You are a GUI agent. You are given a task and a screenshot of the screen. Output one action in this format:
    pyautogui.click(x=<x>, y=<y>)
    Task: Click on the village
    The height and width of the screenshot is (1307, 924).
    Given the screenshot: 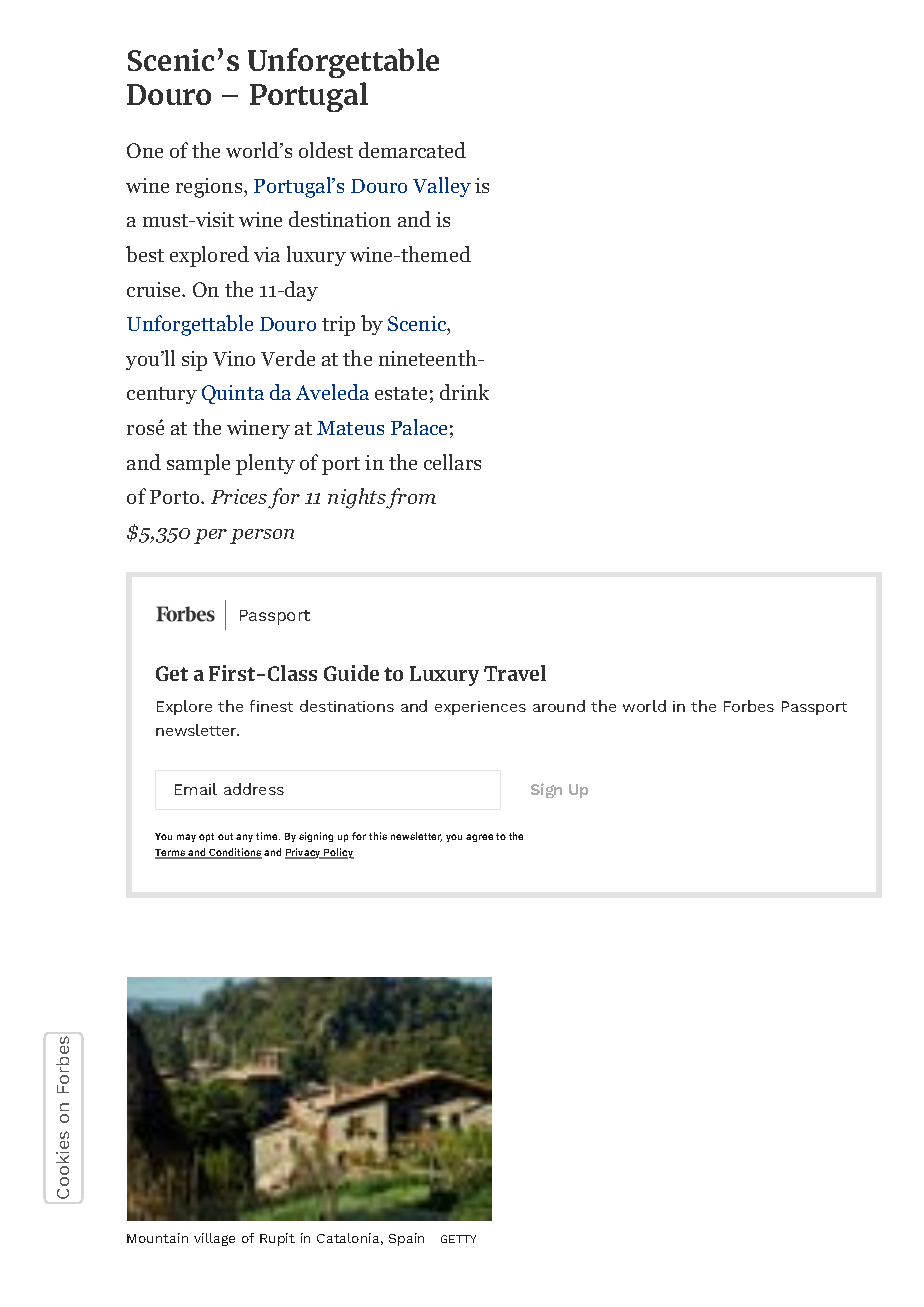 What is the action you would take?
    pyautogui.click(x=214, y=1239)
